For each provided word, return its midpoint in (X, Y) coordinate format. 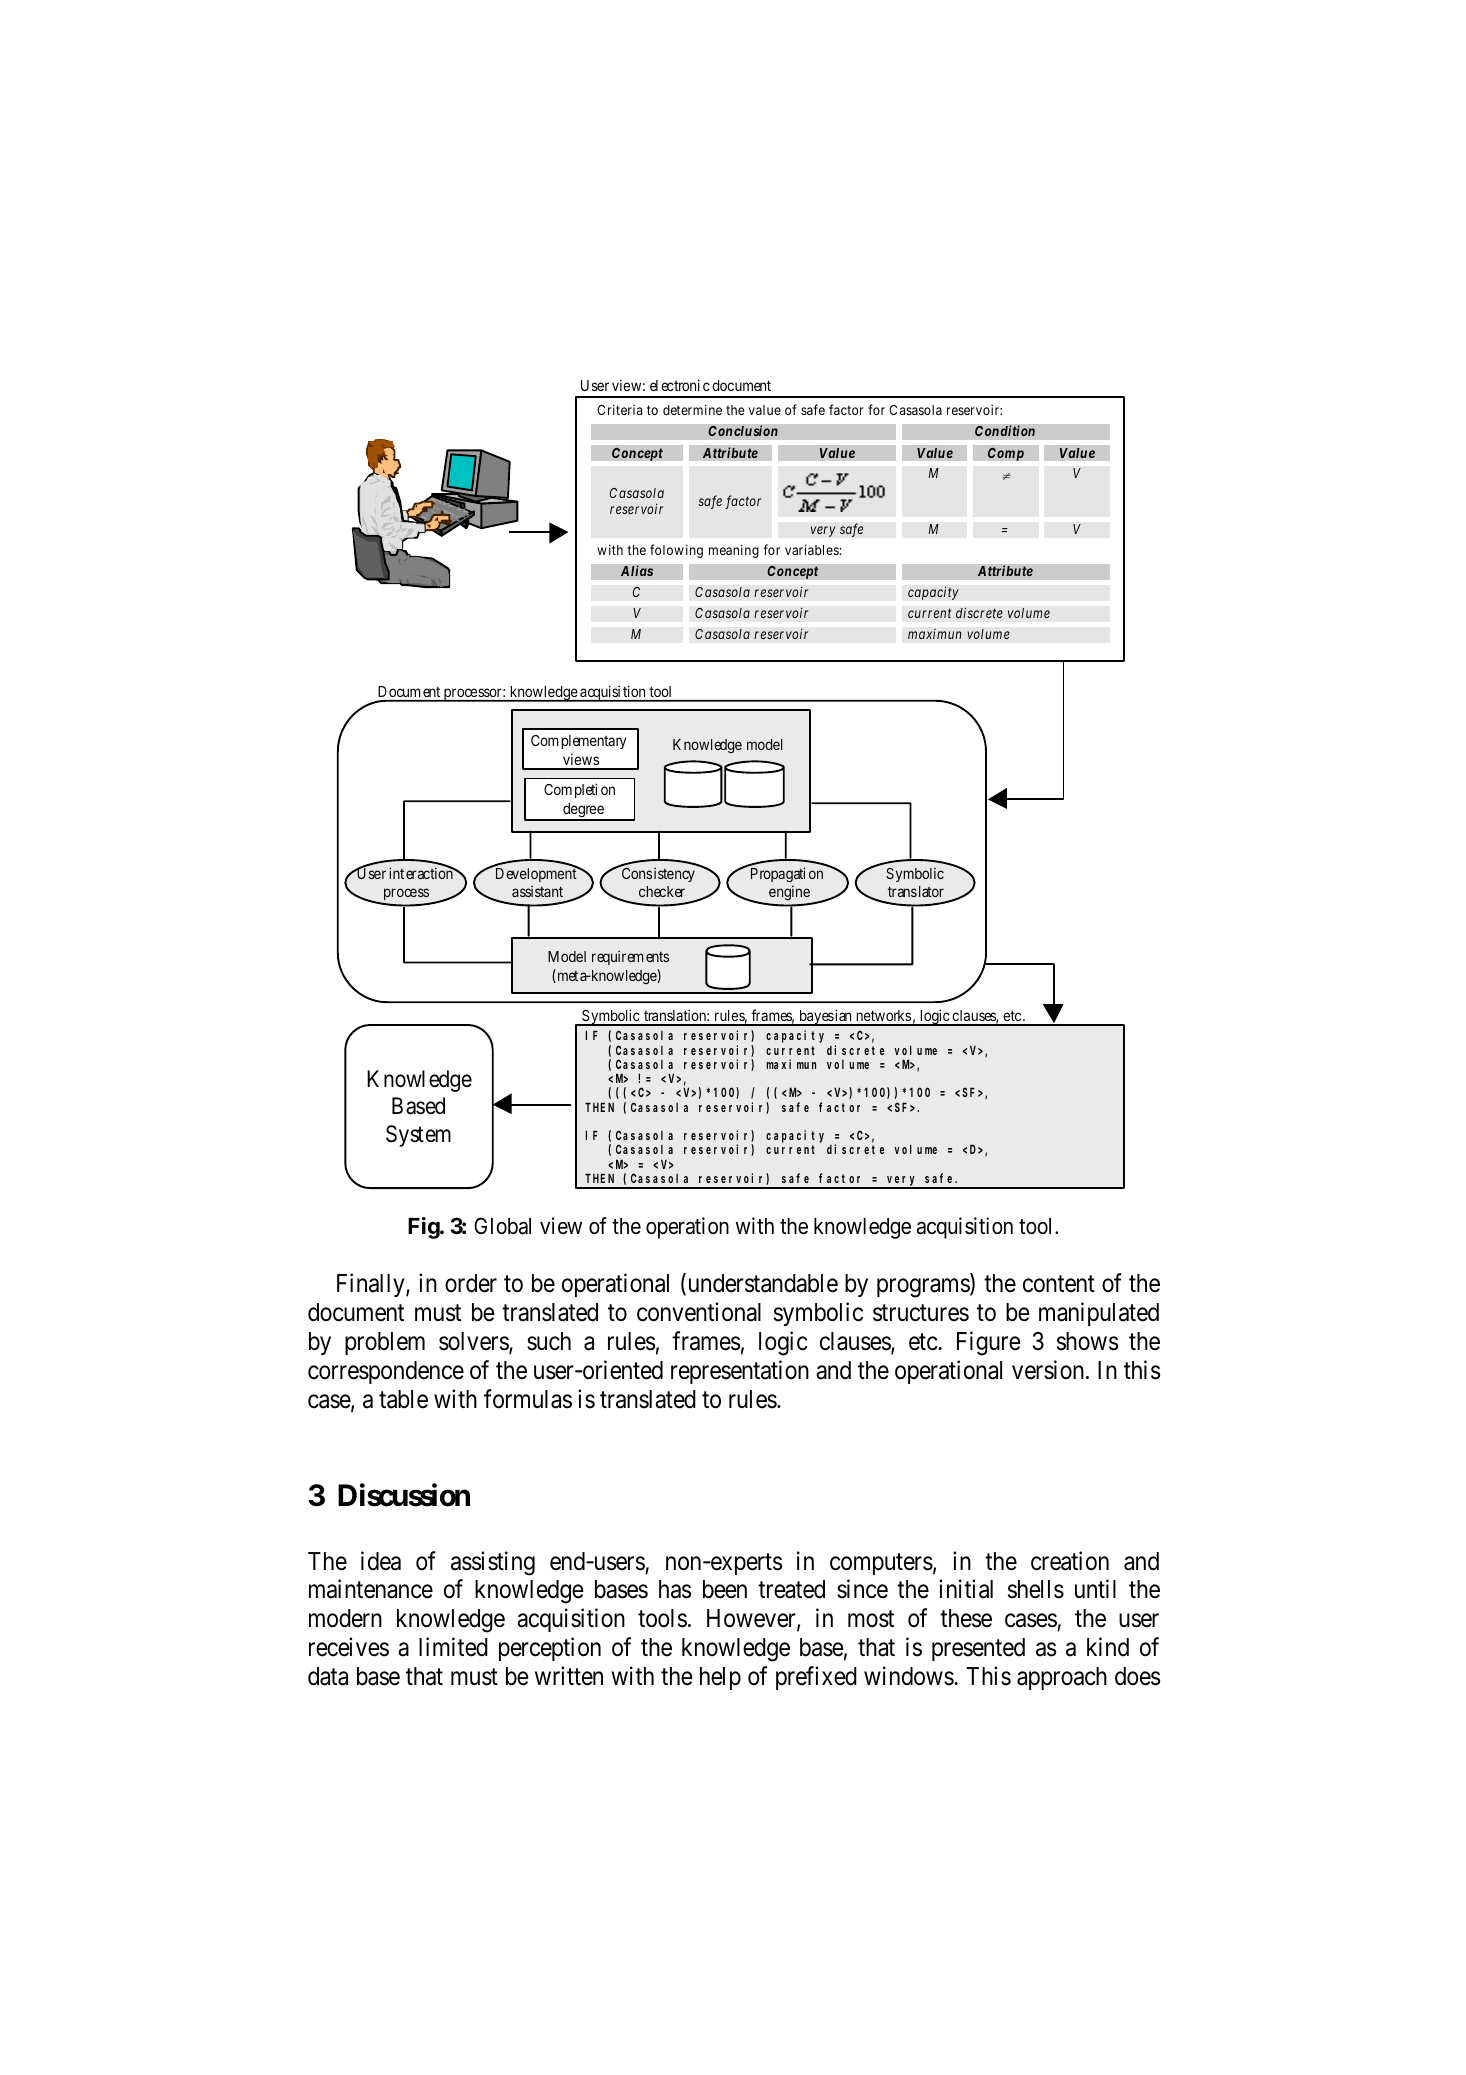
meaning (734, 551)
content (1059, 1284)
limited (453, 1647)
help (720, 1678)
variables (812, 549)
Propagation (785, 874)
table (403, 1399)
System (418, 1136)
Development (536, 874)
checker (662, 891)
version (1049, 1370)
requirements (630, 957)
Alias (637, 570)
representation (740, 1372)
